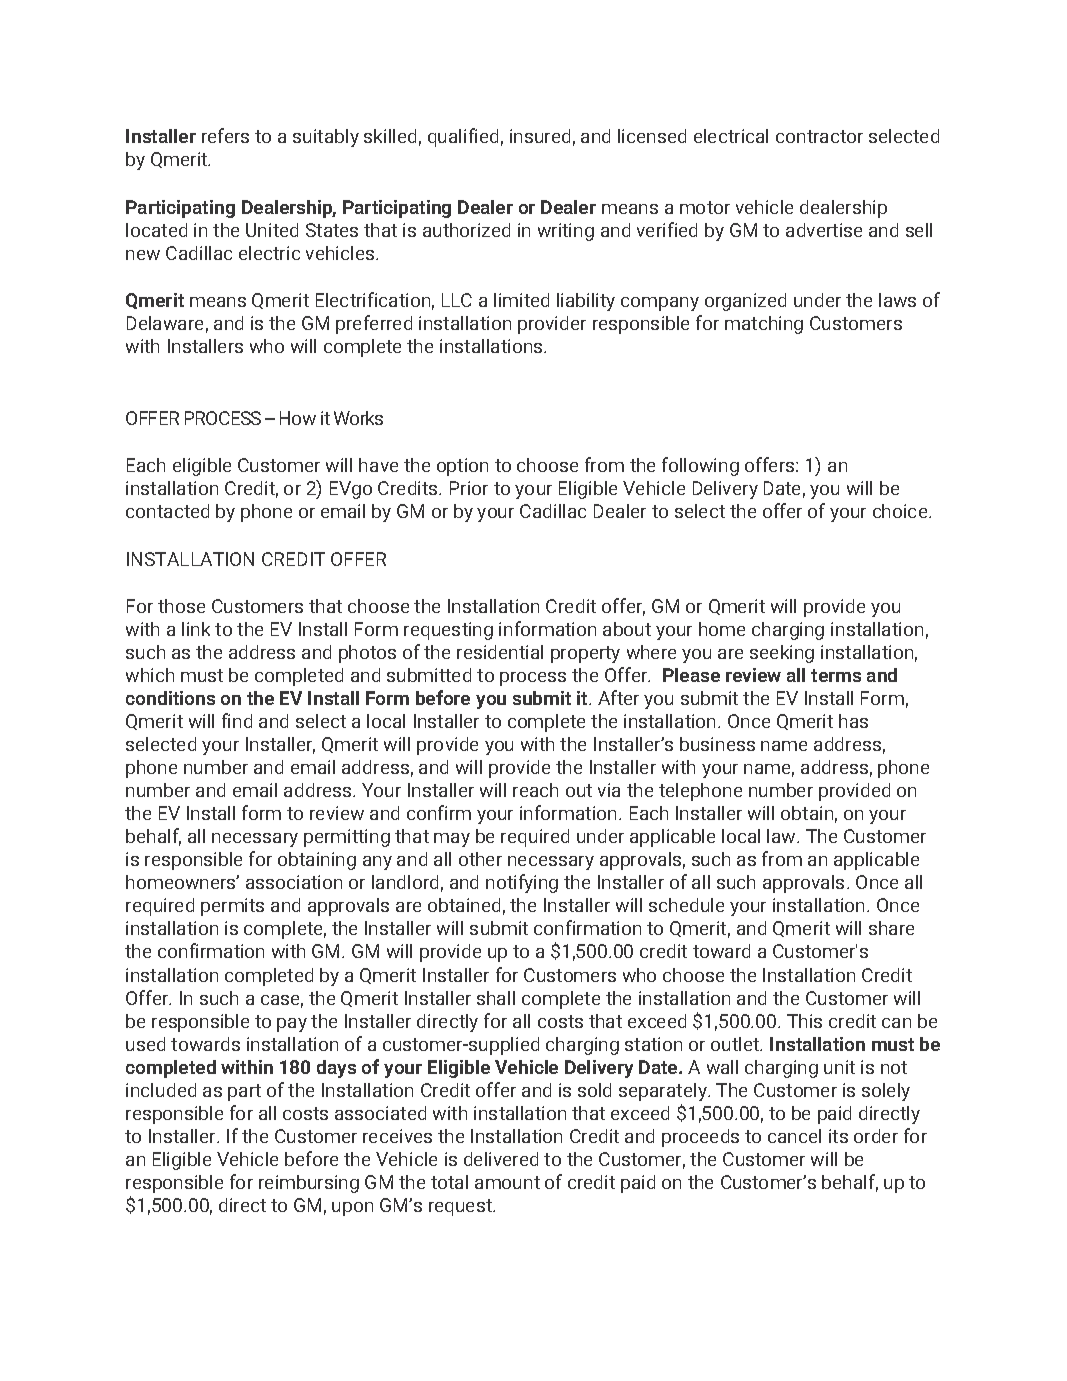 Image resolution: width=1067 pixels, height=1381 pixels. Describe the element at coordinates (819, 136) in the page. I see `contractor` at that location.
